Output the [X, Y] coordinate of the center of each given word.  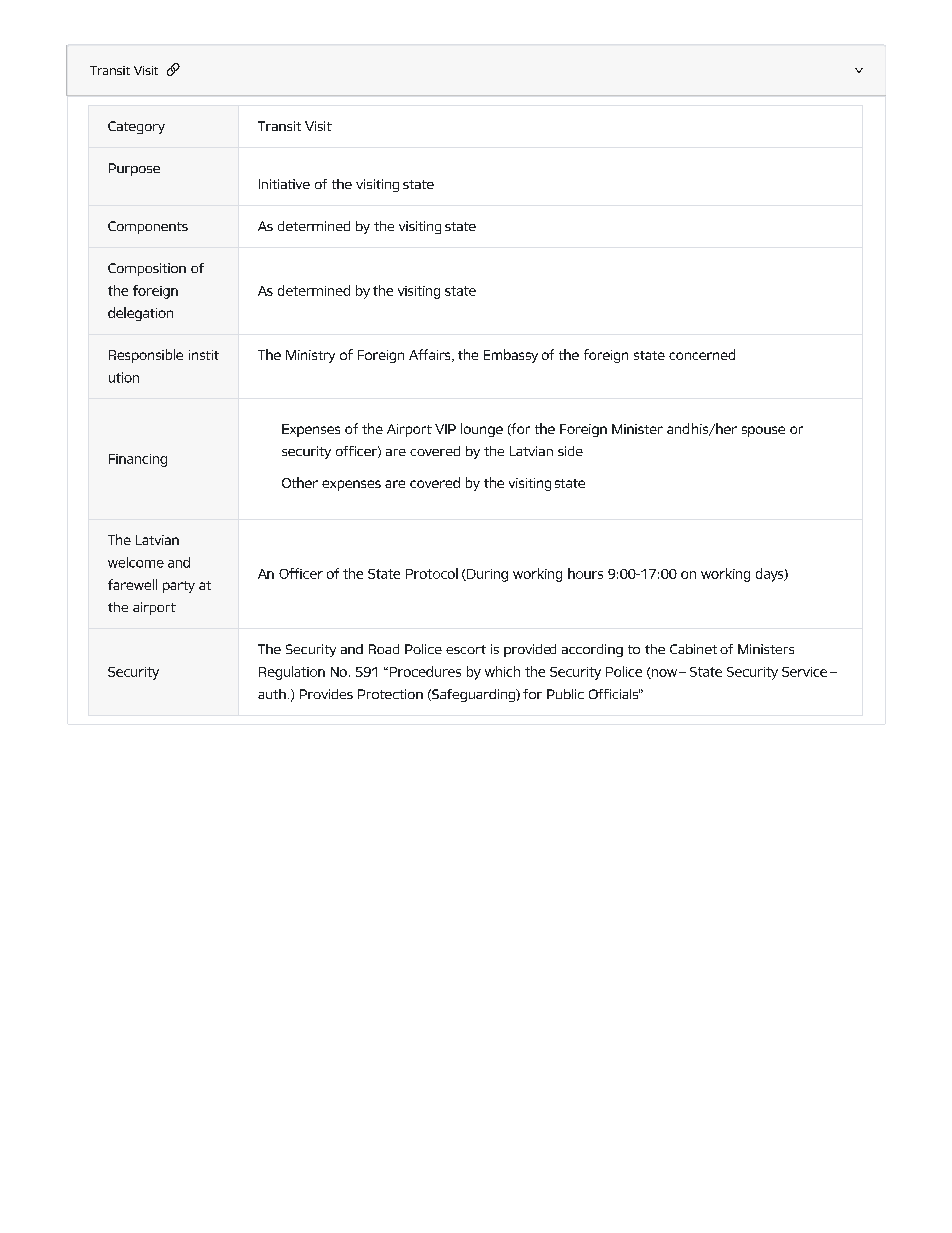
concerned [702, 354]
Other [300, 482]
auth [272, 694]
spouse [763, 431]
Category [136, 127]
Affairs [431, 355]
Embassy [511, 356]
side [570, 451]
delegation [140, 314]
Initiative [284, 184]
